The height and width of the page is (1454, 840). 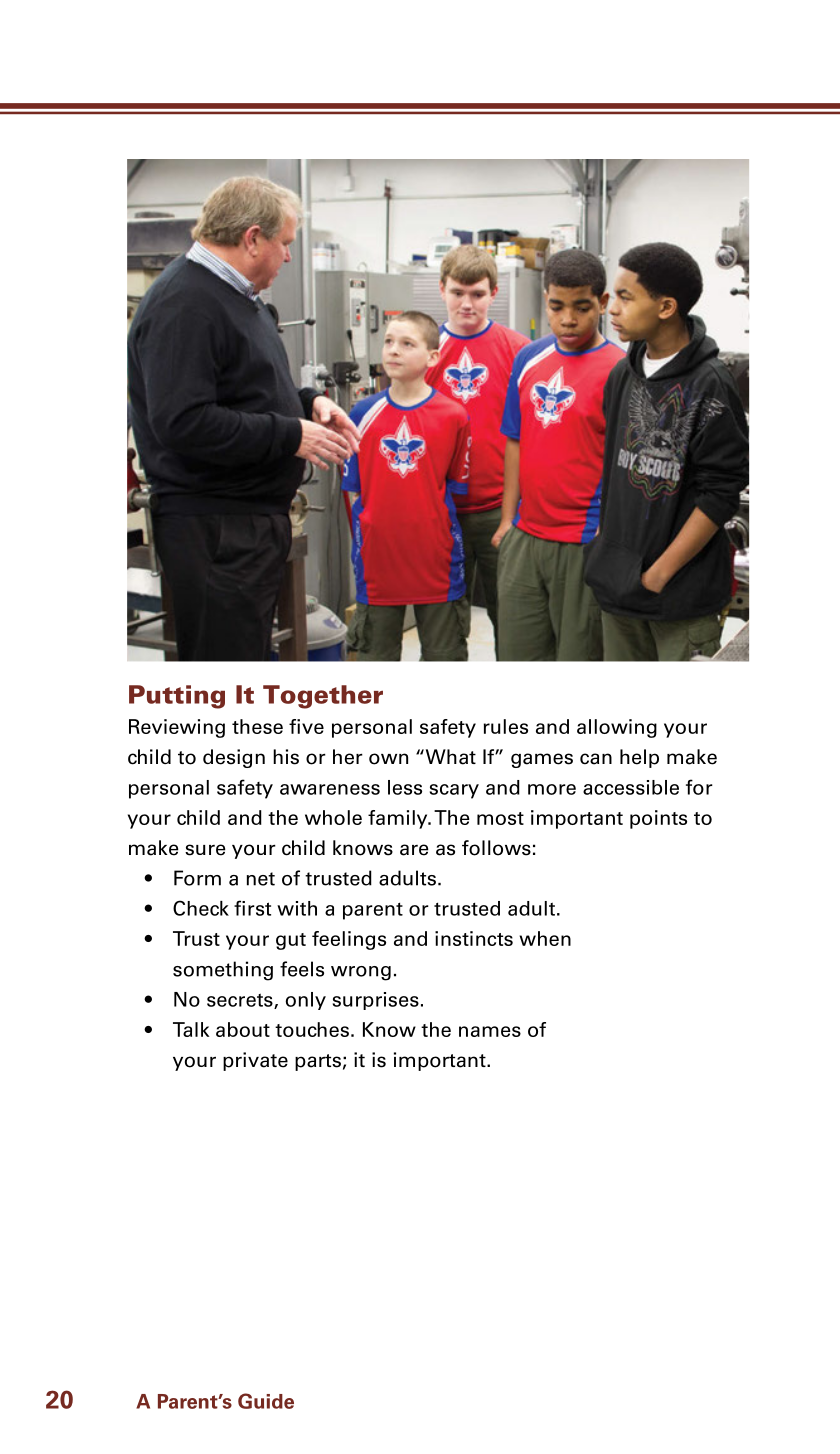 What do you see at coordinates (449, 757) in the page?
I see `What` at bounding box center [449, 757].
